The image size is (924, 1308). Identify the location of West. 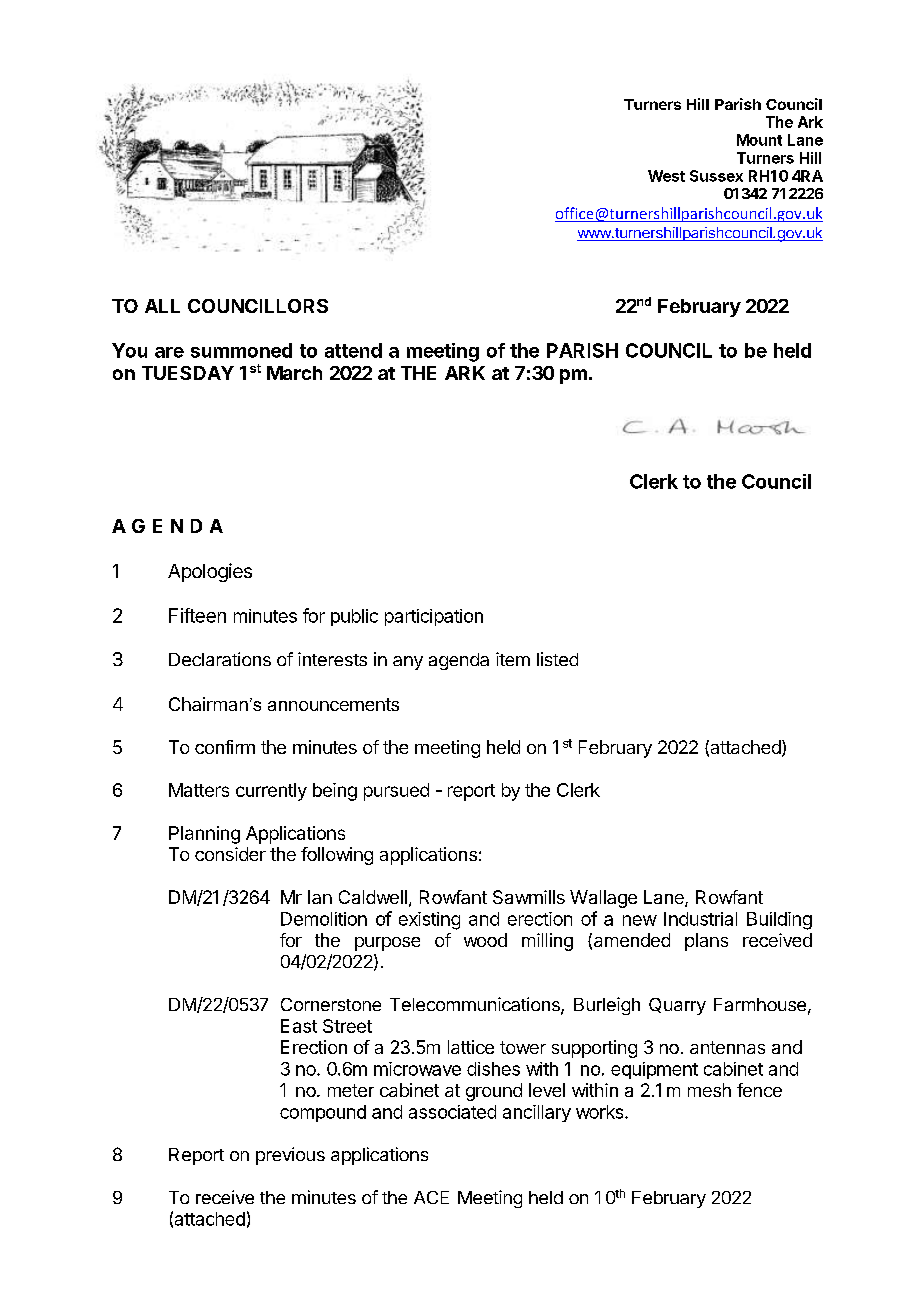
(666, 176).
